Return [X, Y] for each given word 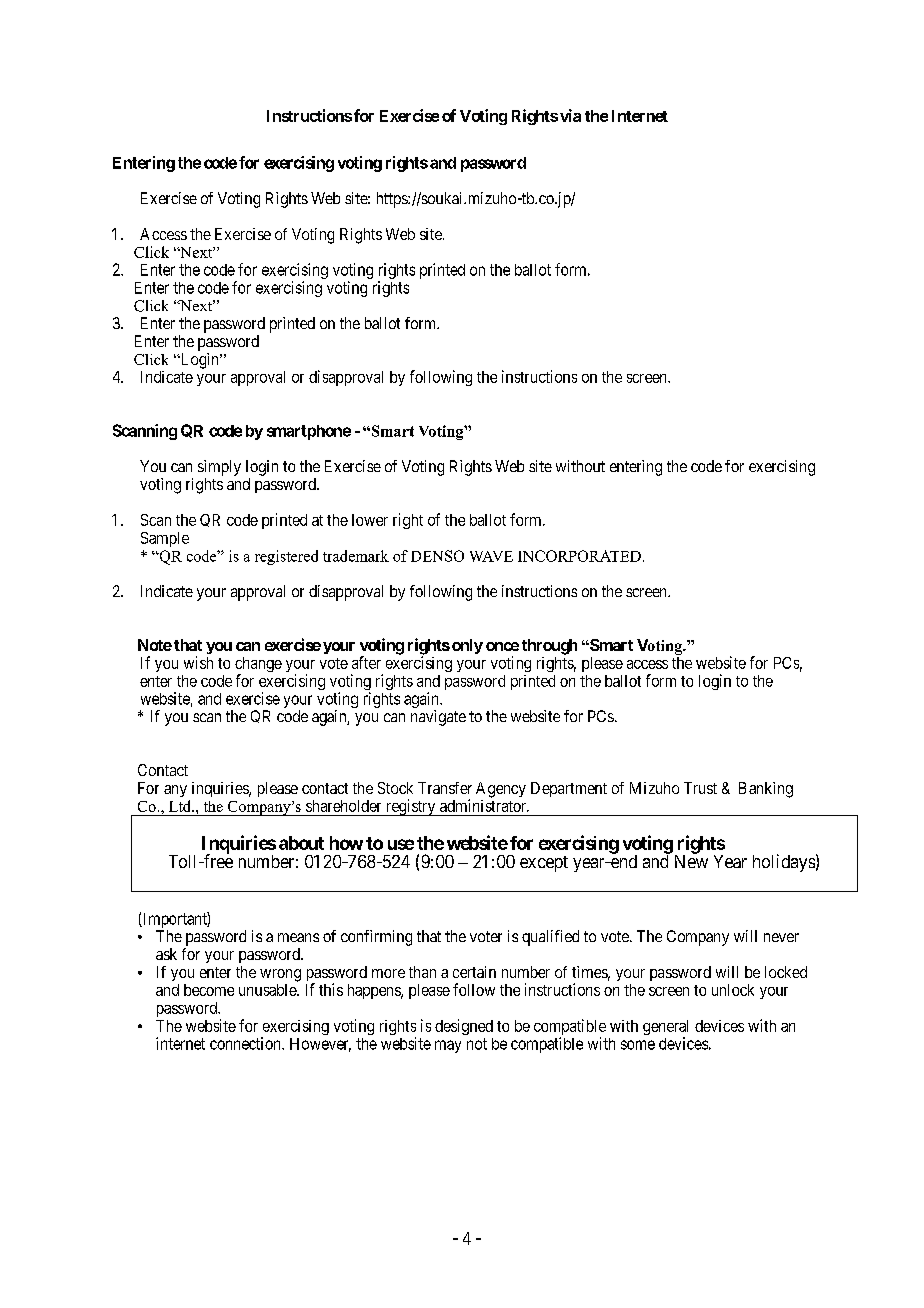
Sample [165, 539]
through [549, 647]
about [301, 843]
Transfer [445, 788]
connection [246, 1043]
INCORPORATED [579, 556]
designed [464, 1027]
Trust [700, 788]
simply [219, 468]
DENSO [437, 556]
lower [370, 520]
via [570, 115]
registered [286, 557]
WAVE [491, 556]
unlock [733, 990]
